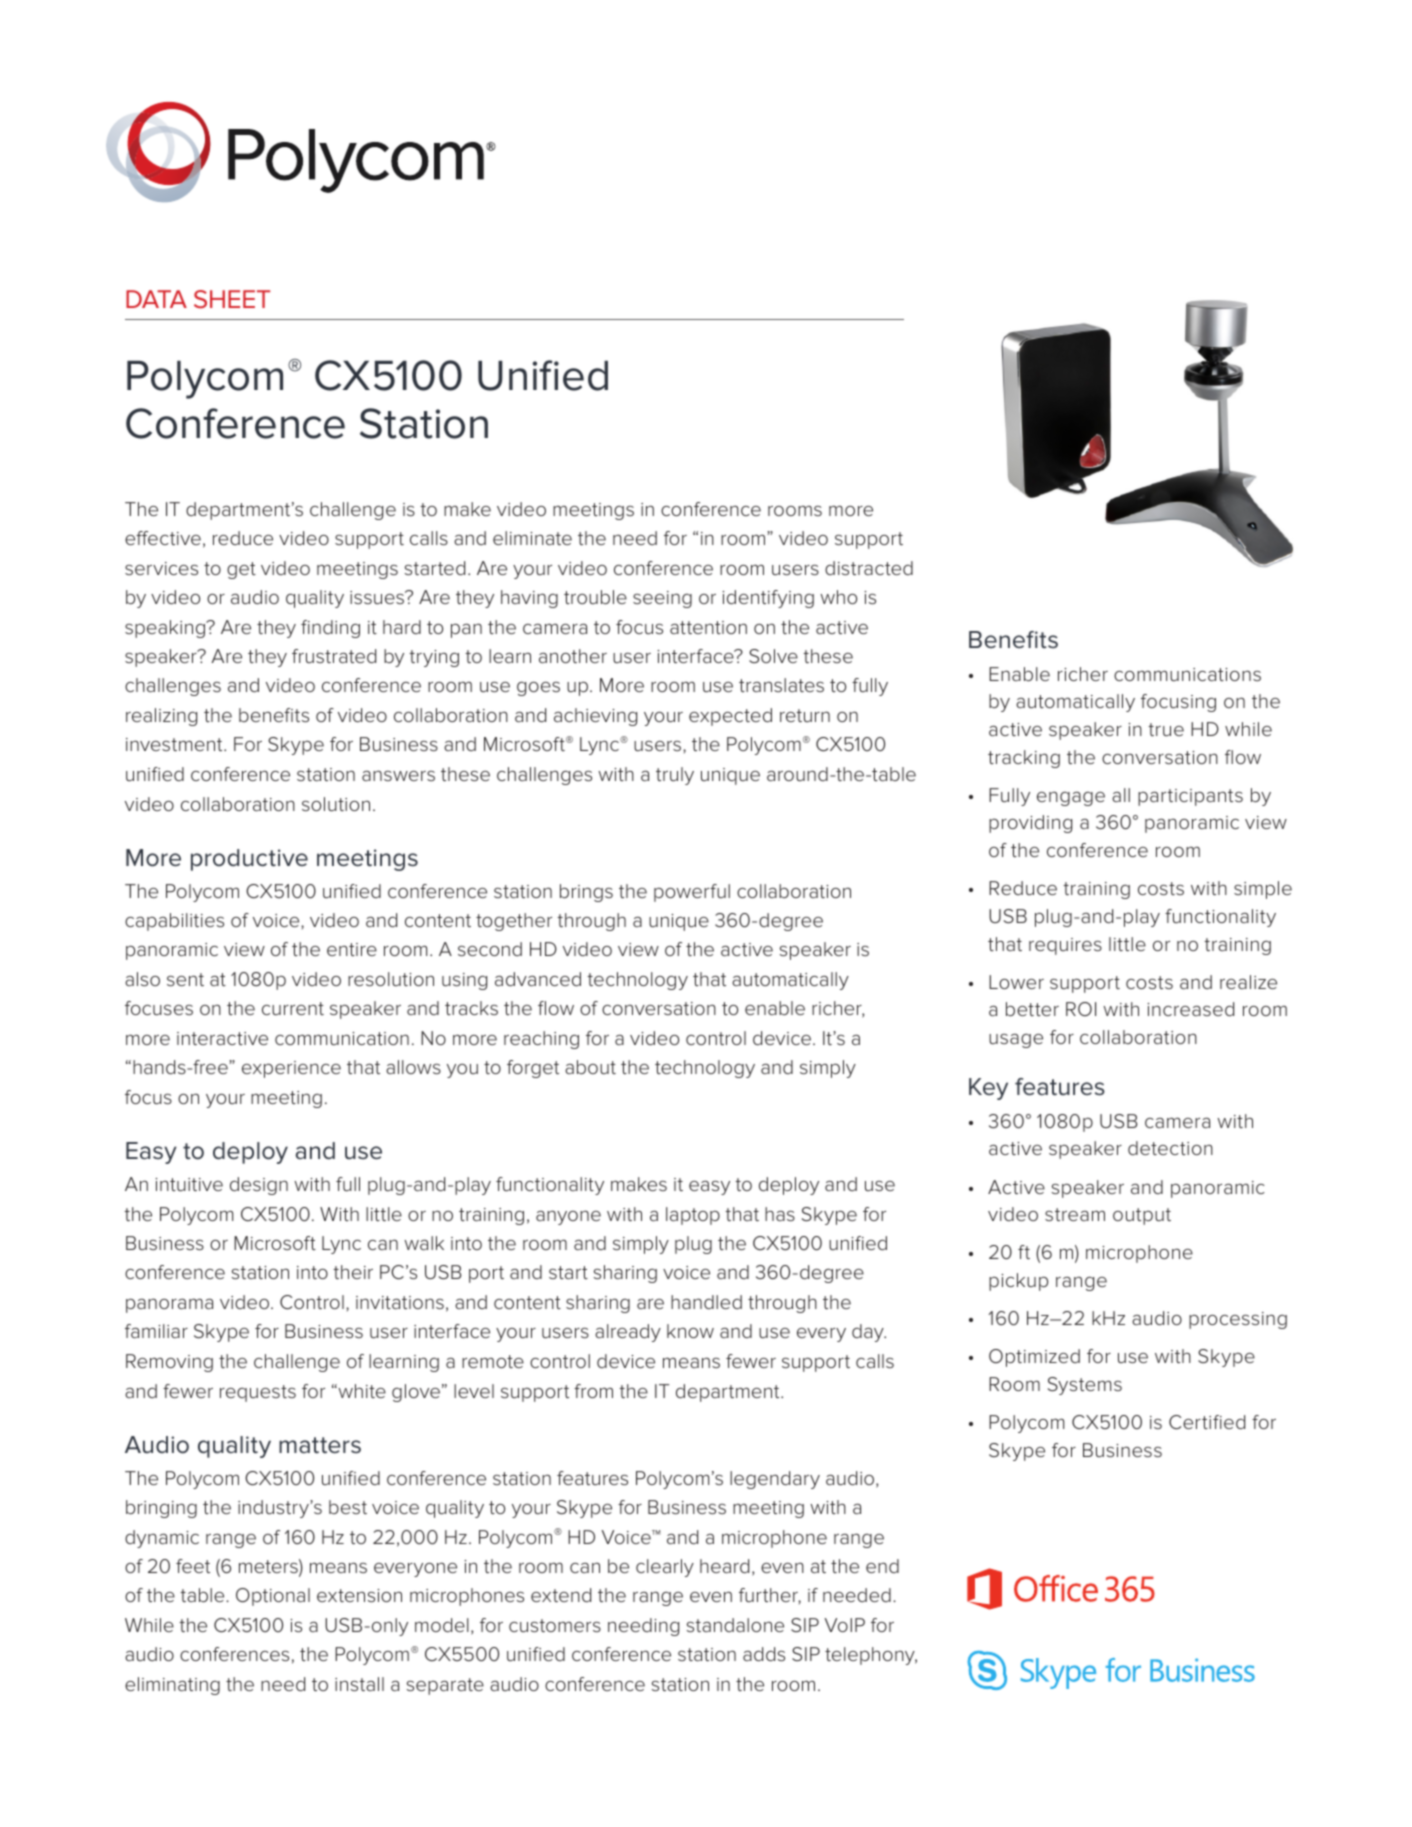 The width and height of the screenshot is (1412, 1827). Describe the element at coordinates (273, 1597) in the screenshot. I see `Optional` at that location.
